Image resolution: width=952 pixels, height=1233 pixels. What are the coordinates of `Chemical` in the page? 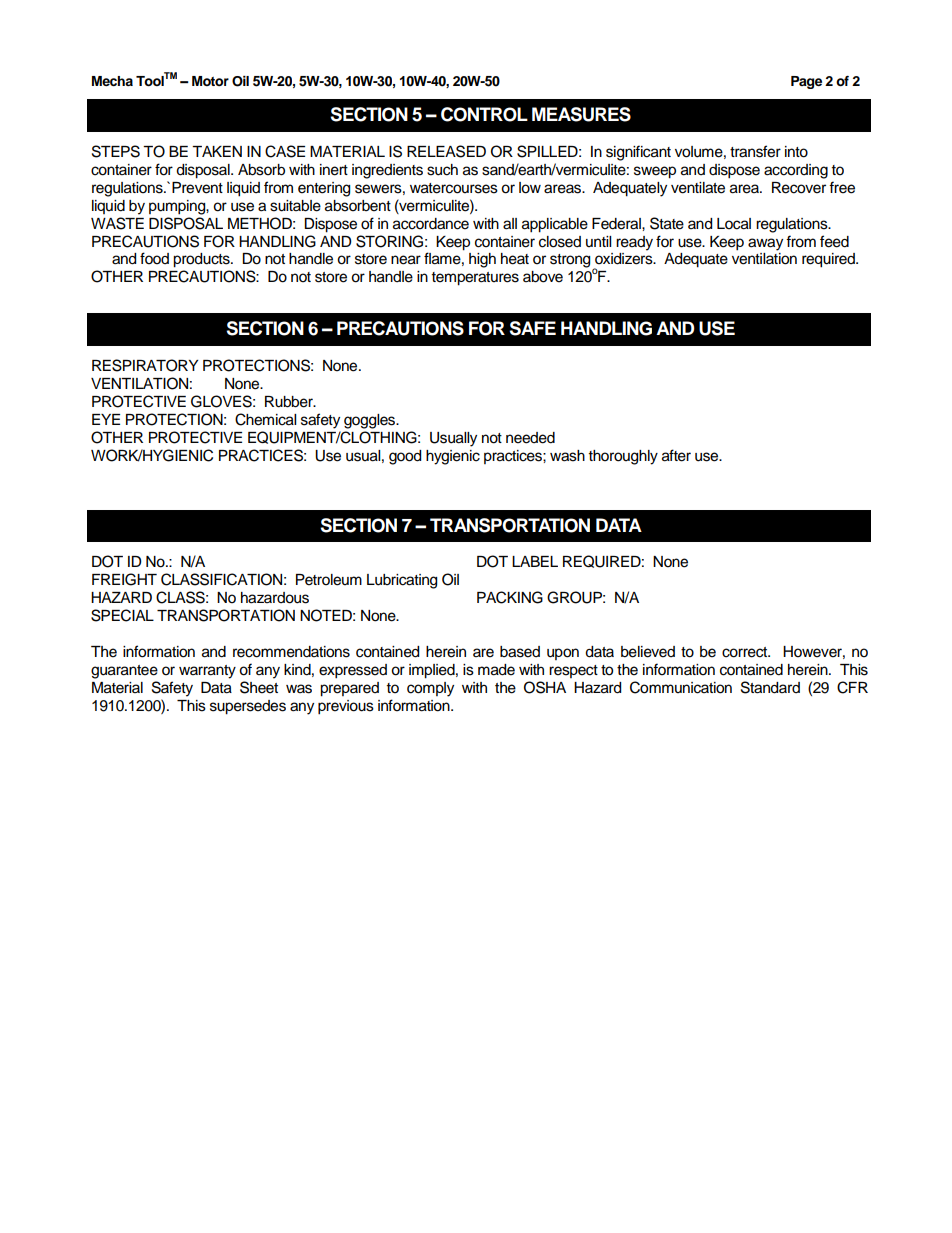 It's located at (265, 419).
